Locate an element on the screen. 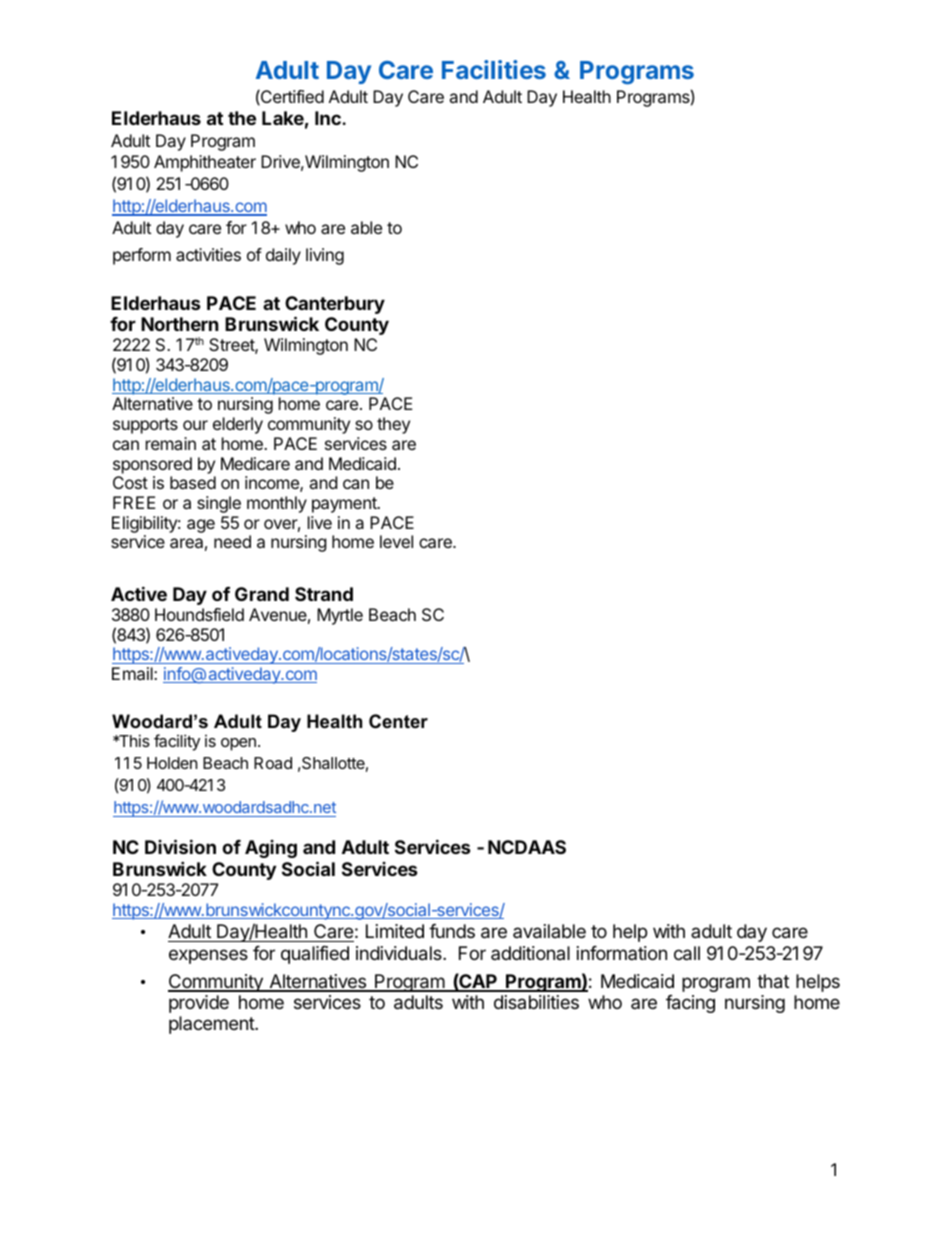  Myrtle is located at coordinates (340, 616).
